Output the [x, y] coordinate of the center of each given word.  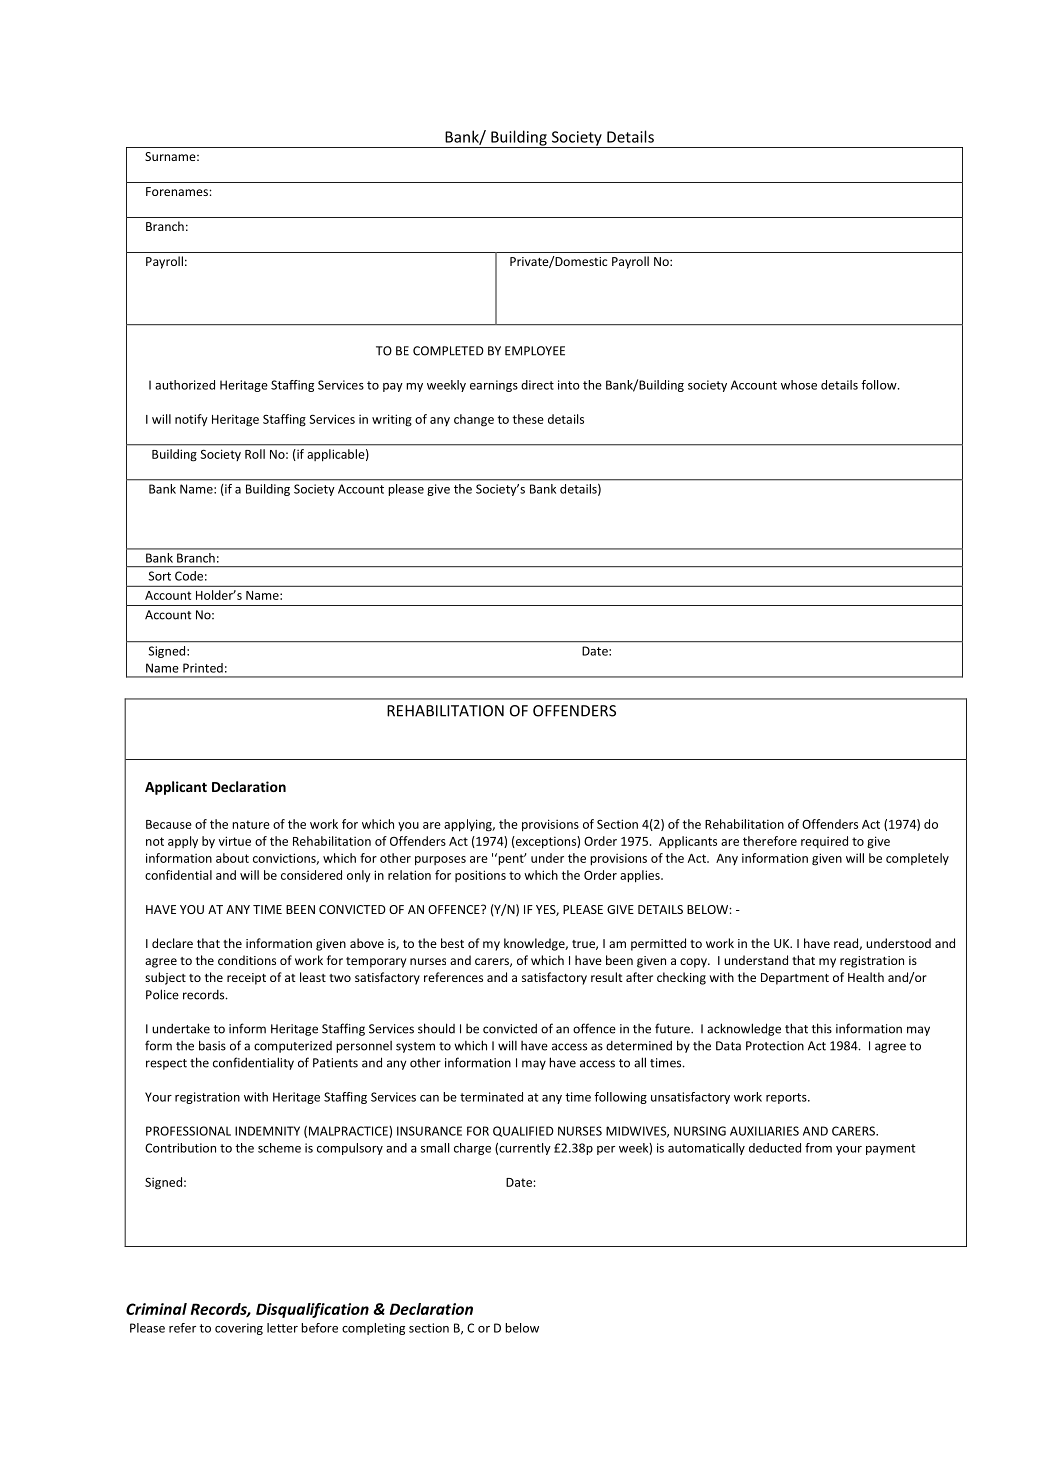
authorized [185, 385]
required [824, 842]
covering [239, 1329]
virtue [235, 841]
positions [480, 876]
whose [799, 385]
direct [537, 385]
